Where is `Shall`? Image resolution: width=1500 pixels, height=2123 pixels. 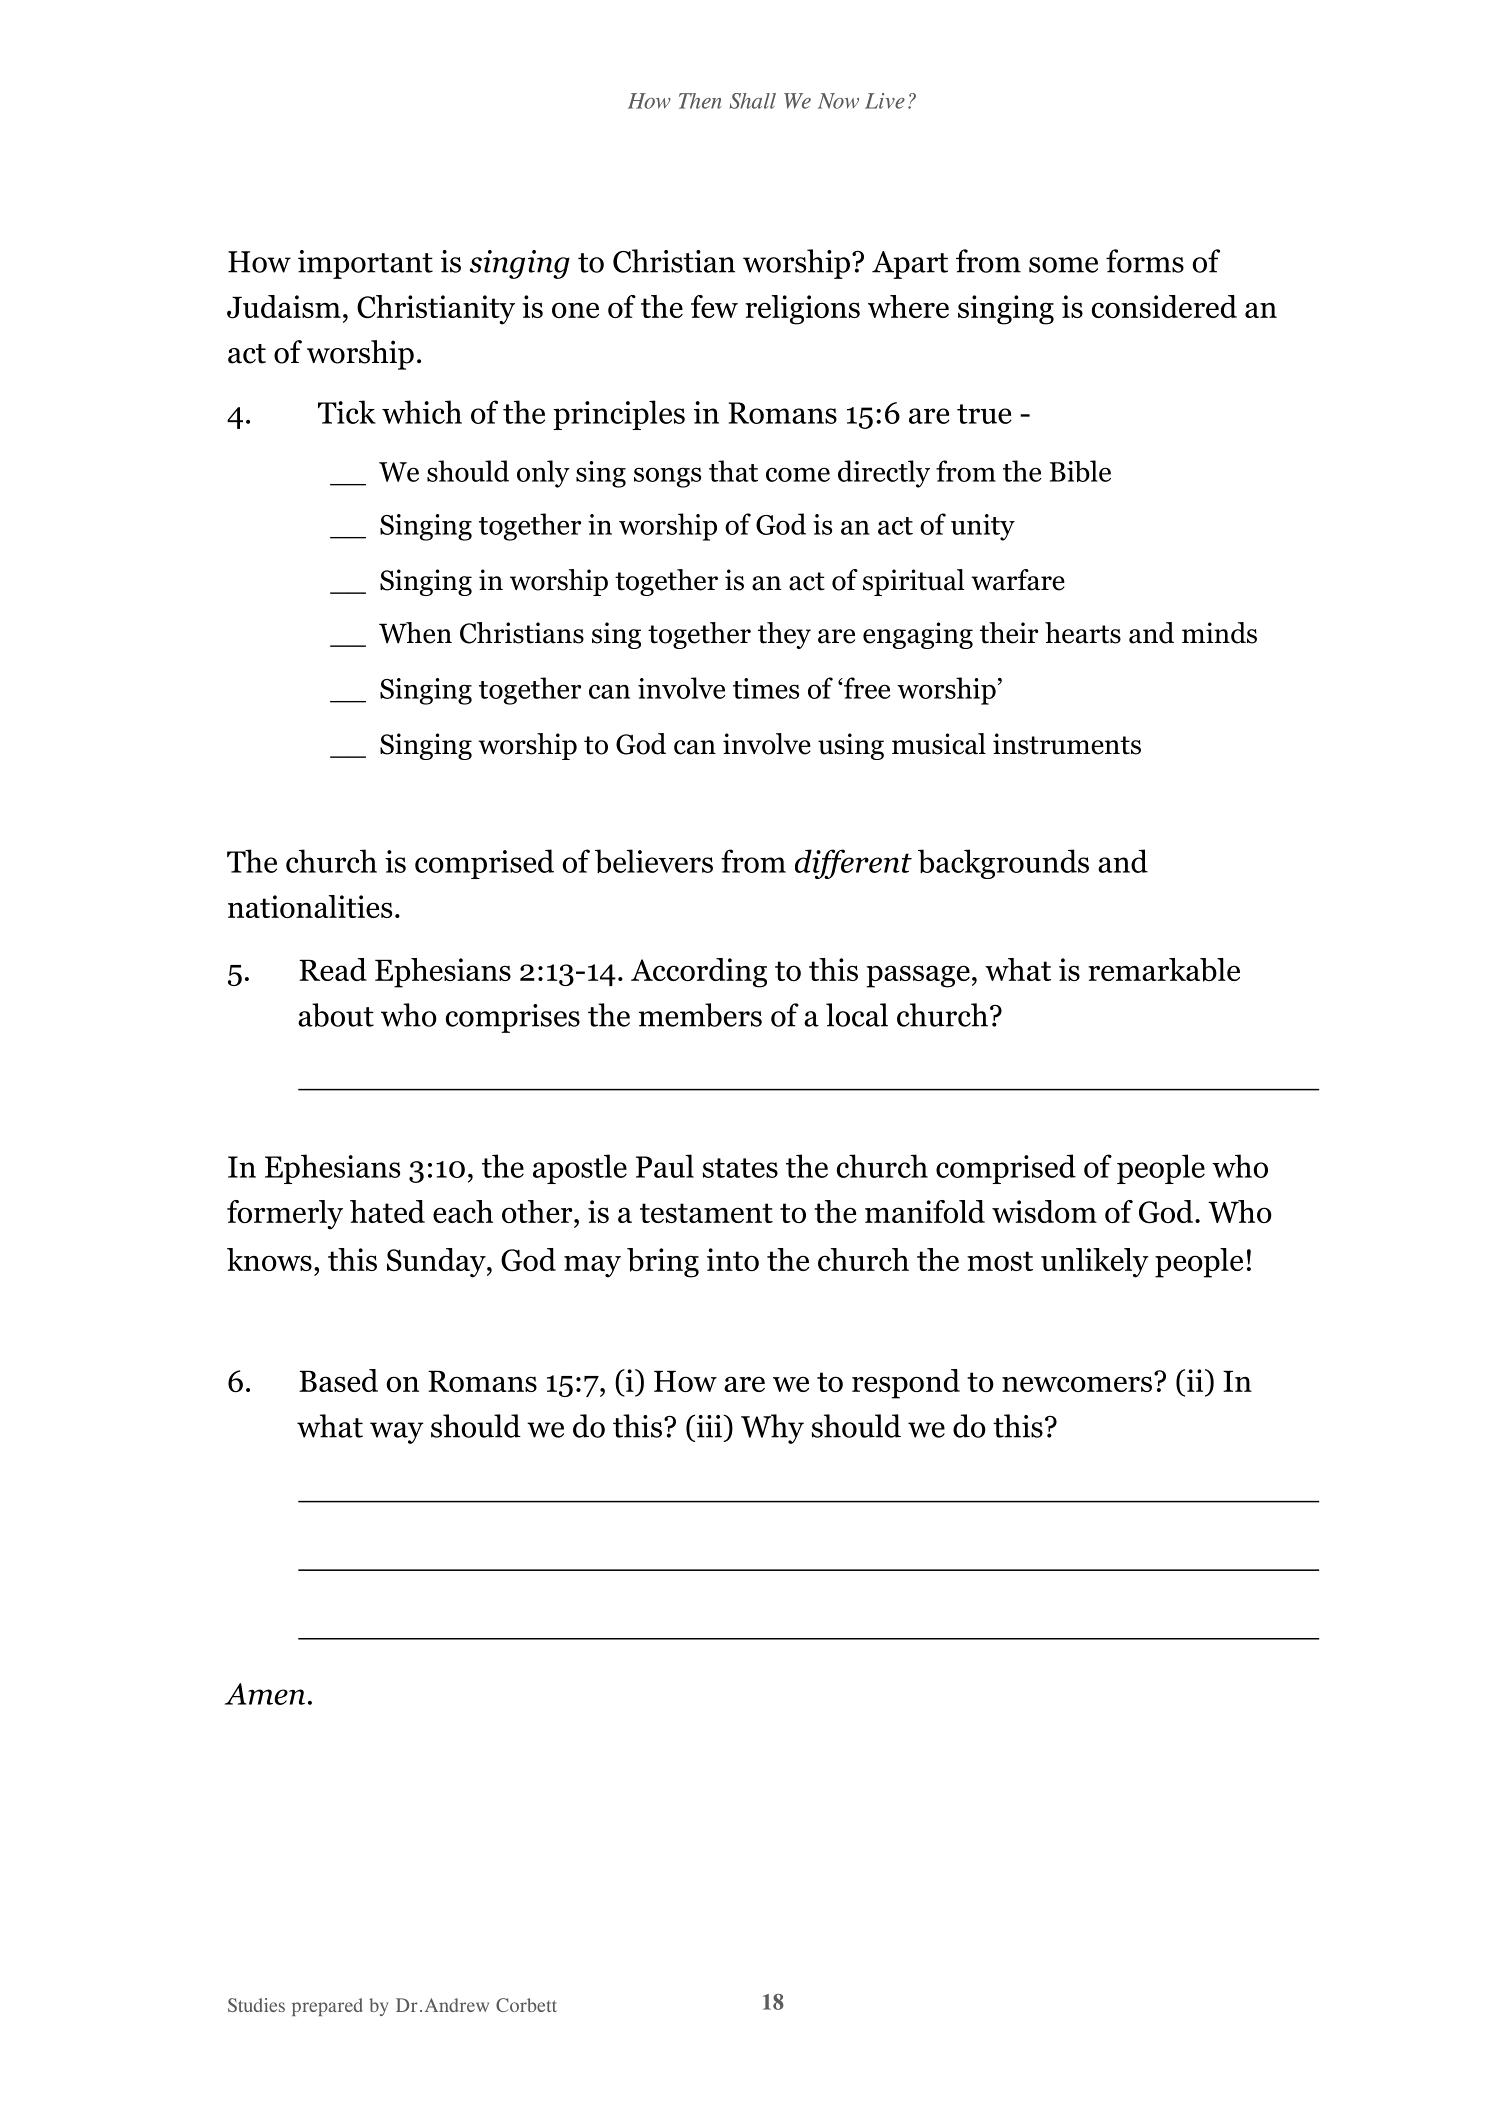
Shall is located at coordinates (753, 101).
